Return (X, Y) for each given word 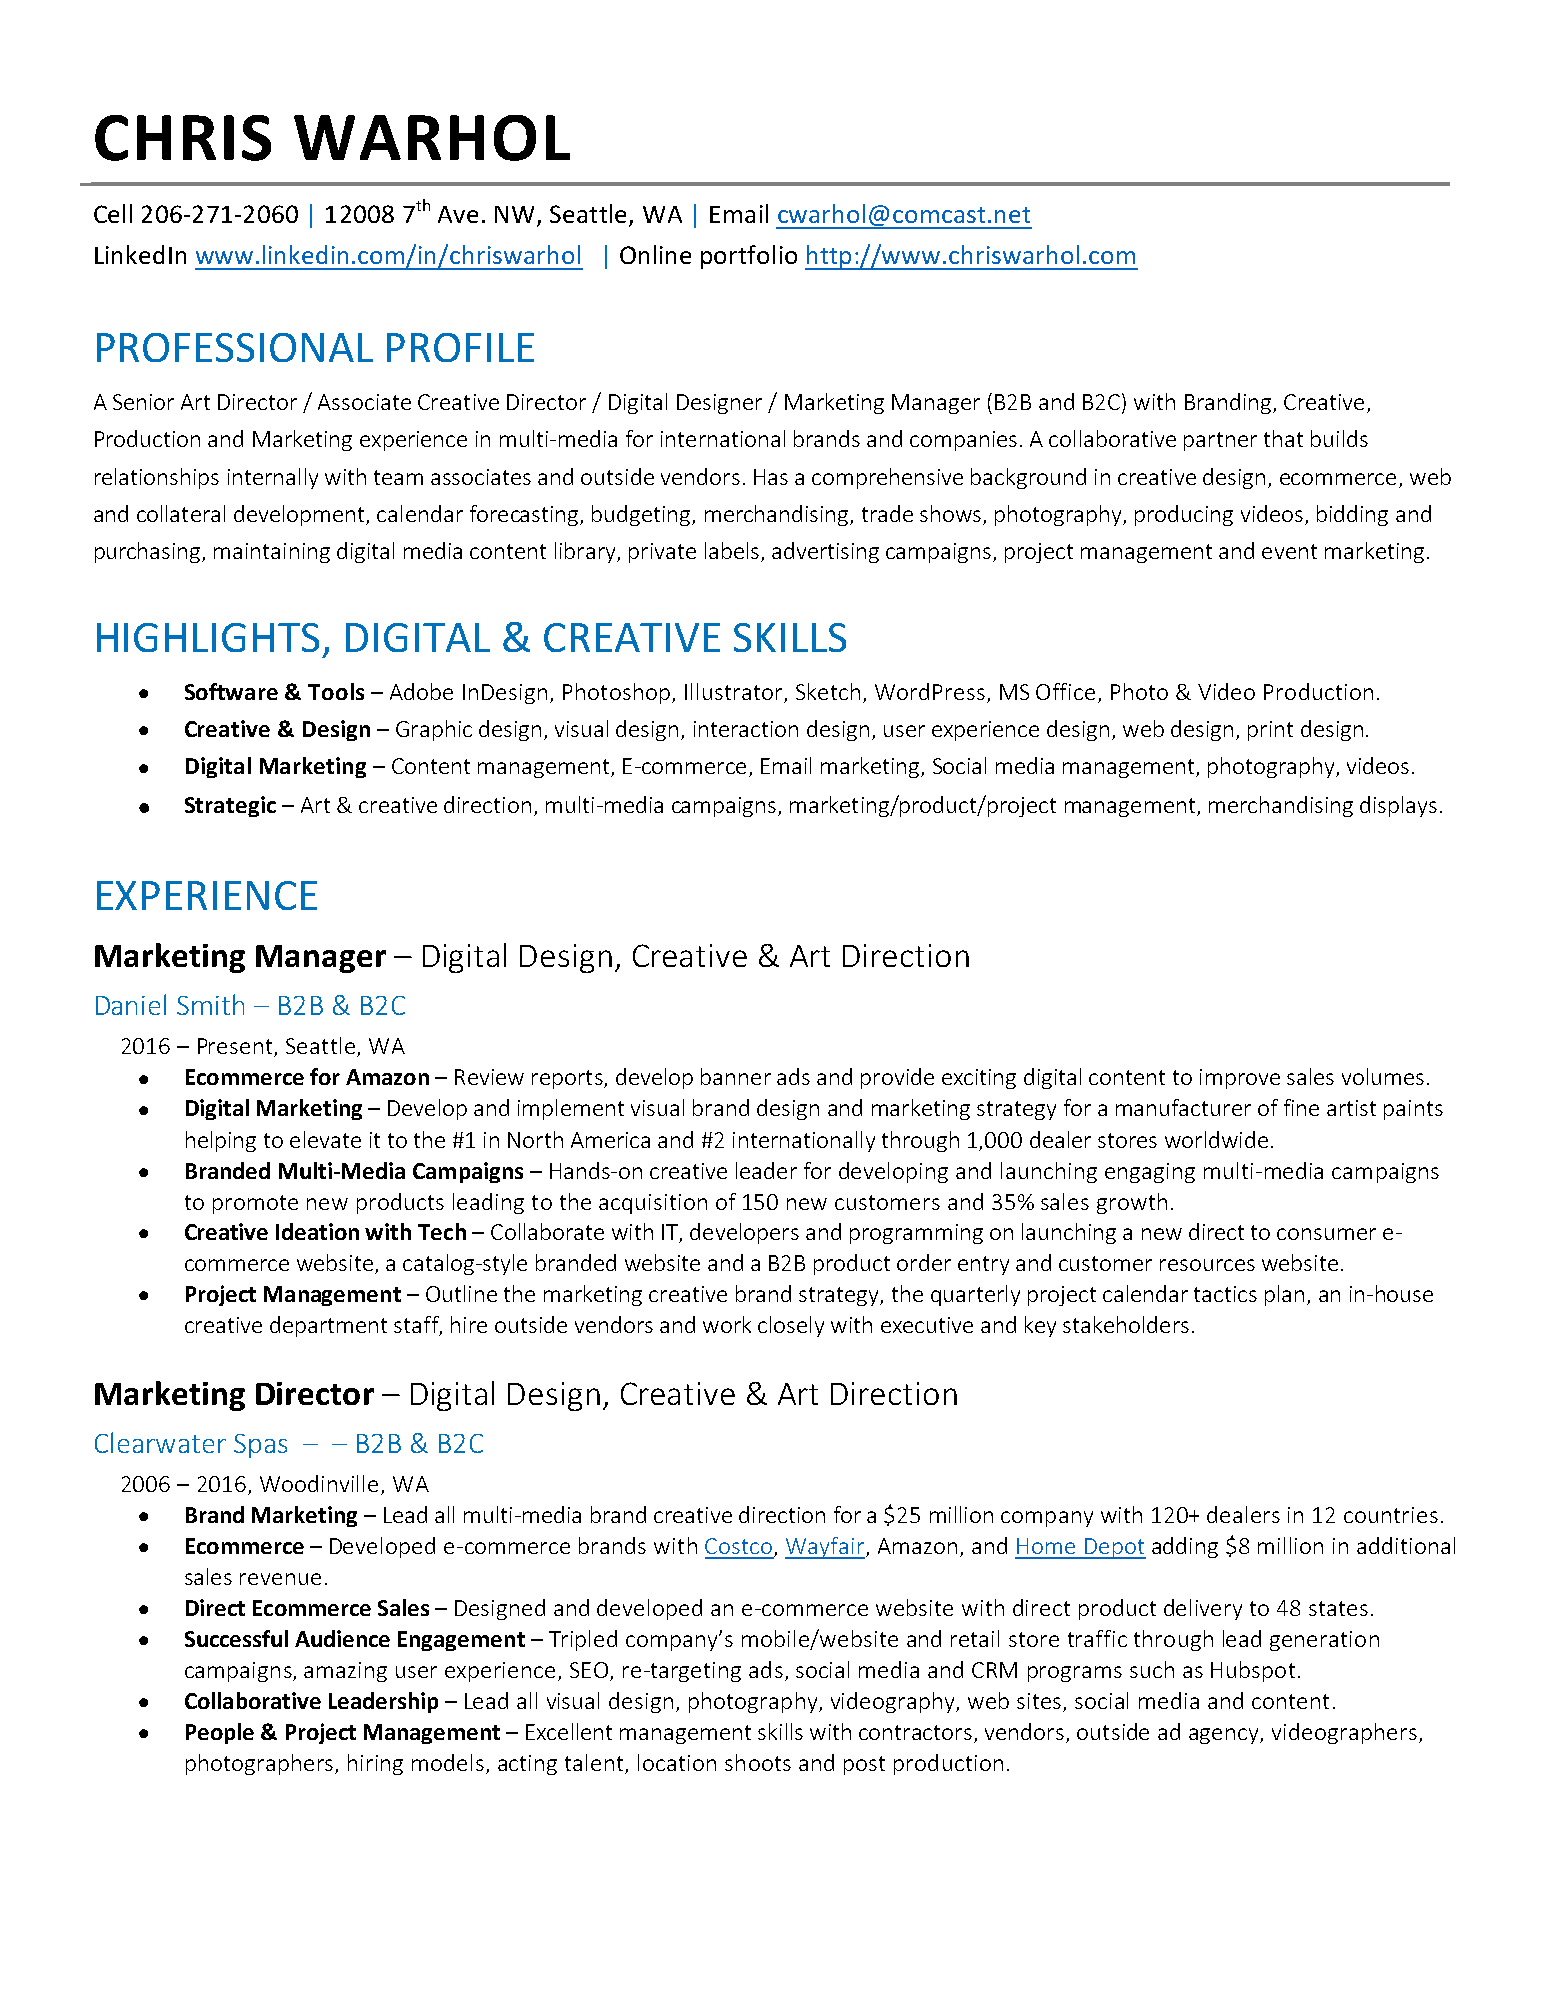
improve (1240, 1079)
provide (897, 1078)
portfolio (749, 257)
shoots (758, 1762)
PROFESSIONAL (235, 347)
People (220, 1733)
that (1283, 438)
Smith (210, 1004)
